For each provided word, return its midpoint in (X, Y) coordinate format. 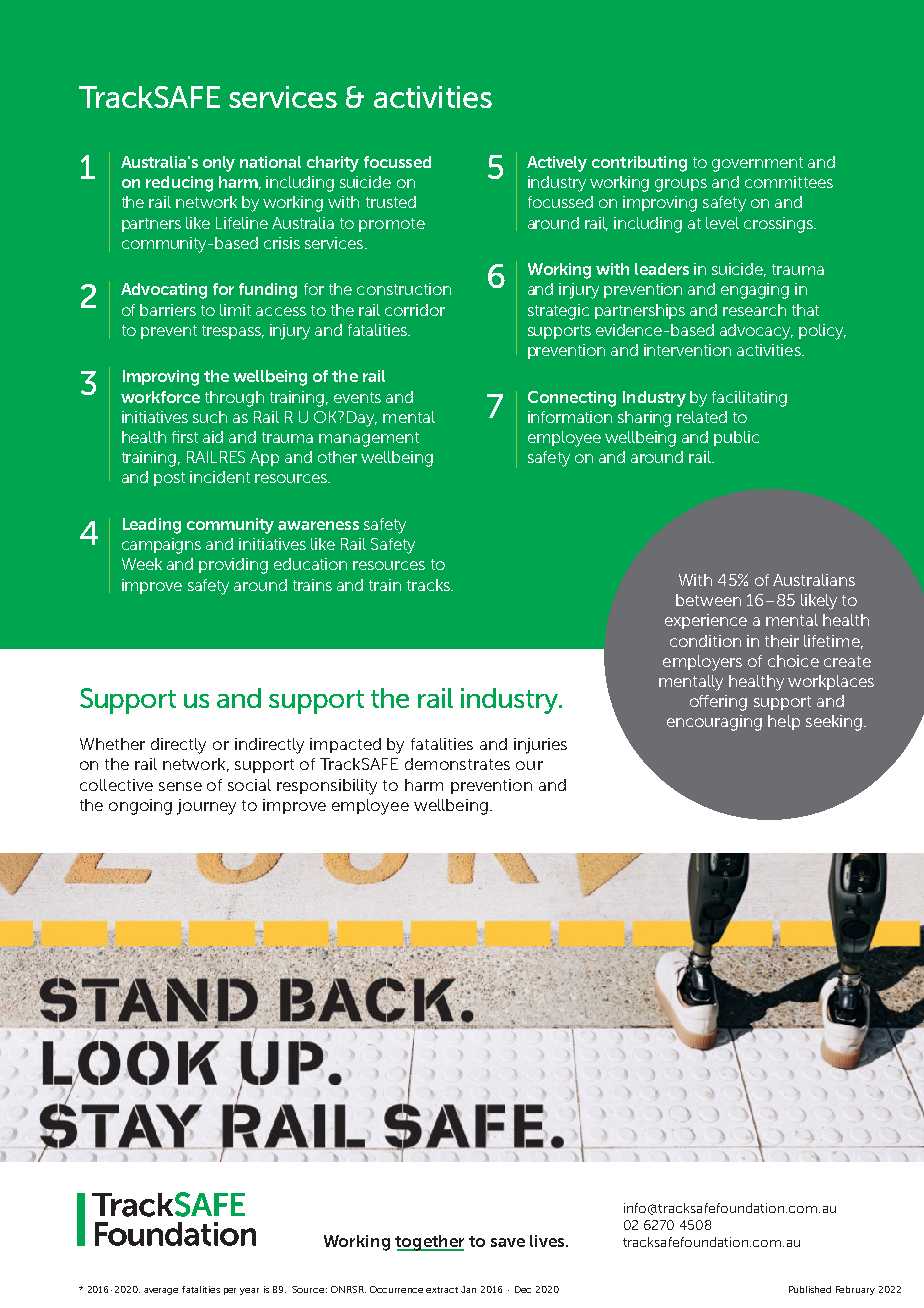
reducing (179, 184)
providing (233, 566)
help (784, 722)
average (161, 1291)
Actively (557, 164)
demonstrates (457, 764)
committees (789, 182)
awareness (318, 525)
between (708, 600)
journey (206, 807)
